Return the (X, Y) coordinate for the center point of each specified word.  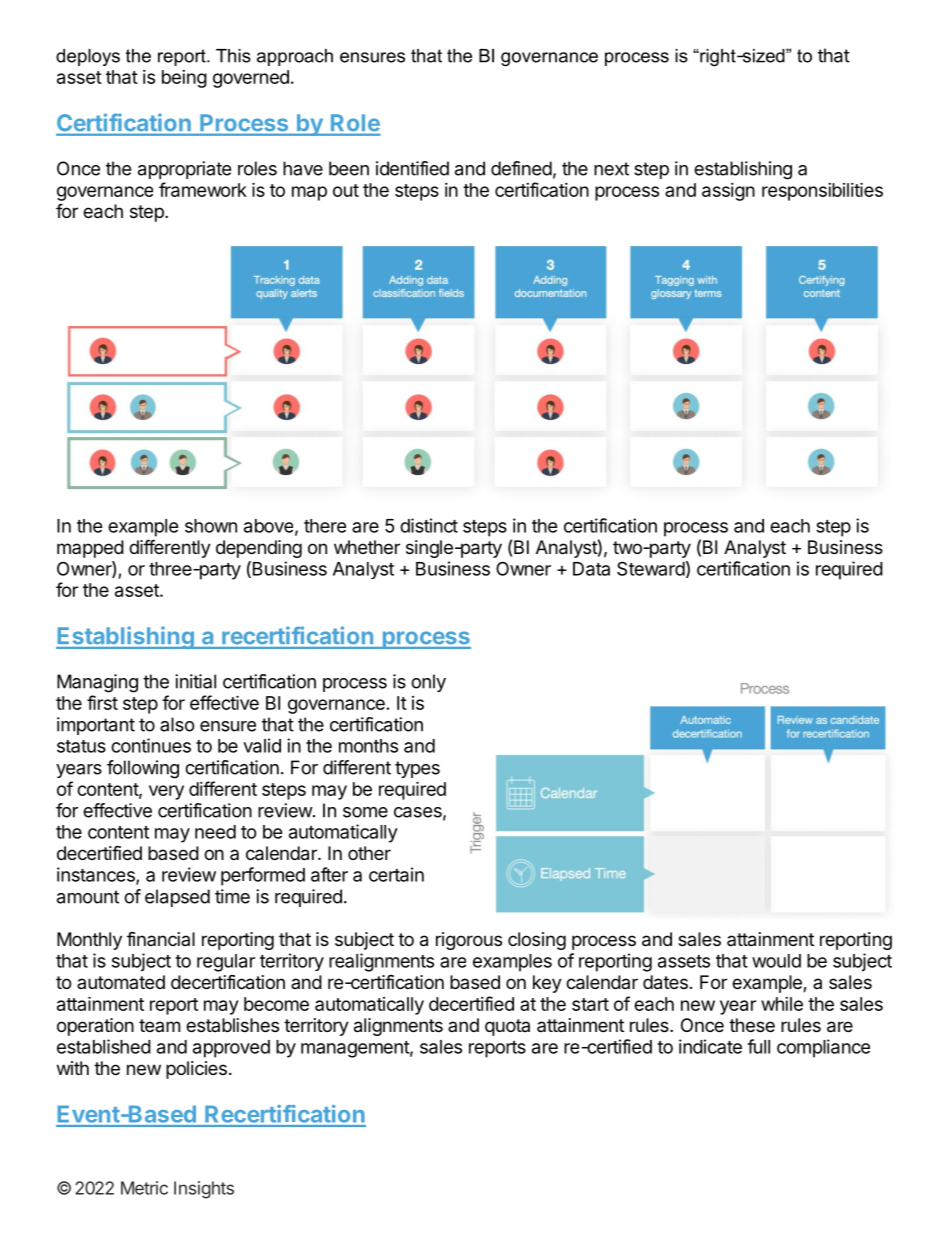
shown (211, 526)
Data (591, 569)
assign (728, 192)
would (776, 961)
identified (412, 168)
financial (161, 939)
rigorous (469, 941)
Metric (144, 1188)
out (346, 190)
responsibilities (822, 191)
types (417, 769)
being (184, 79)
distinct (429, 525)
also (177, 724)
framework (203, 189)
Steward (651, 568)
